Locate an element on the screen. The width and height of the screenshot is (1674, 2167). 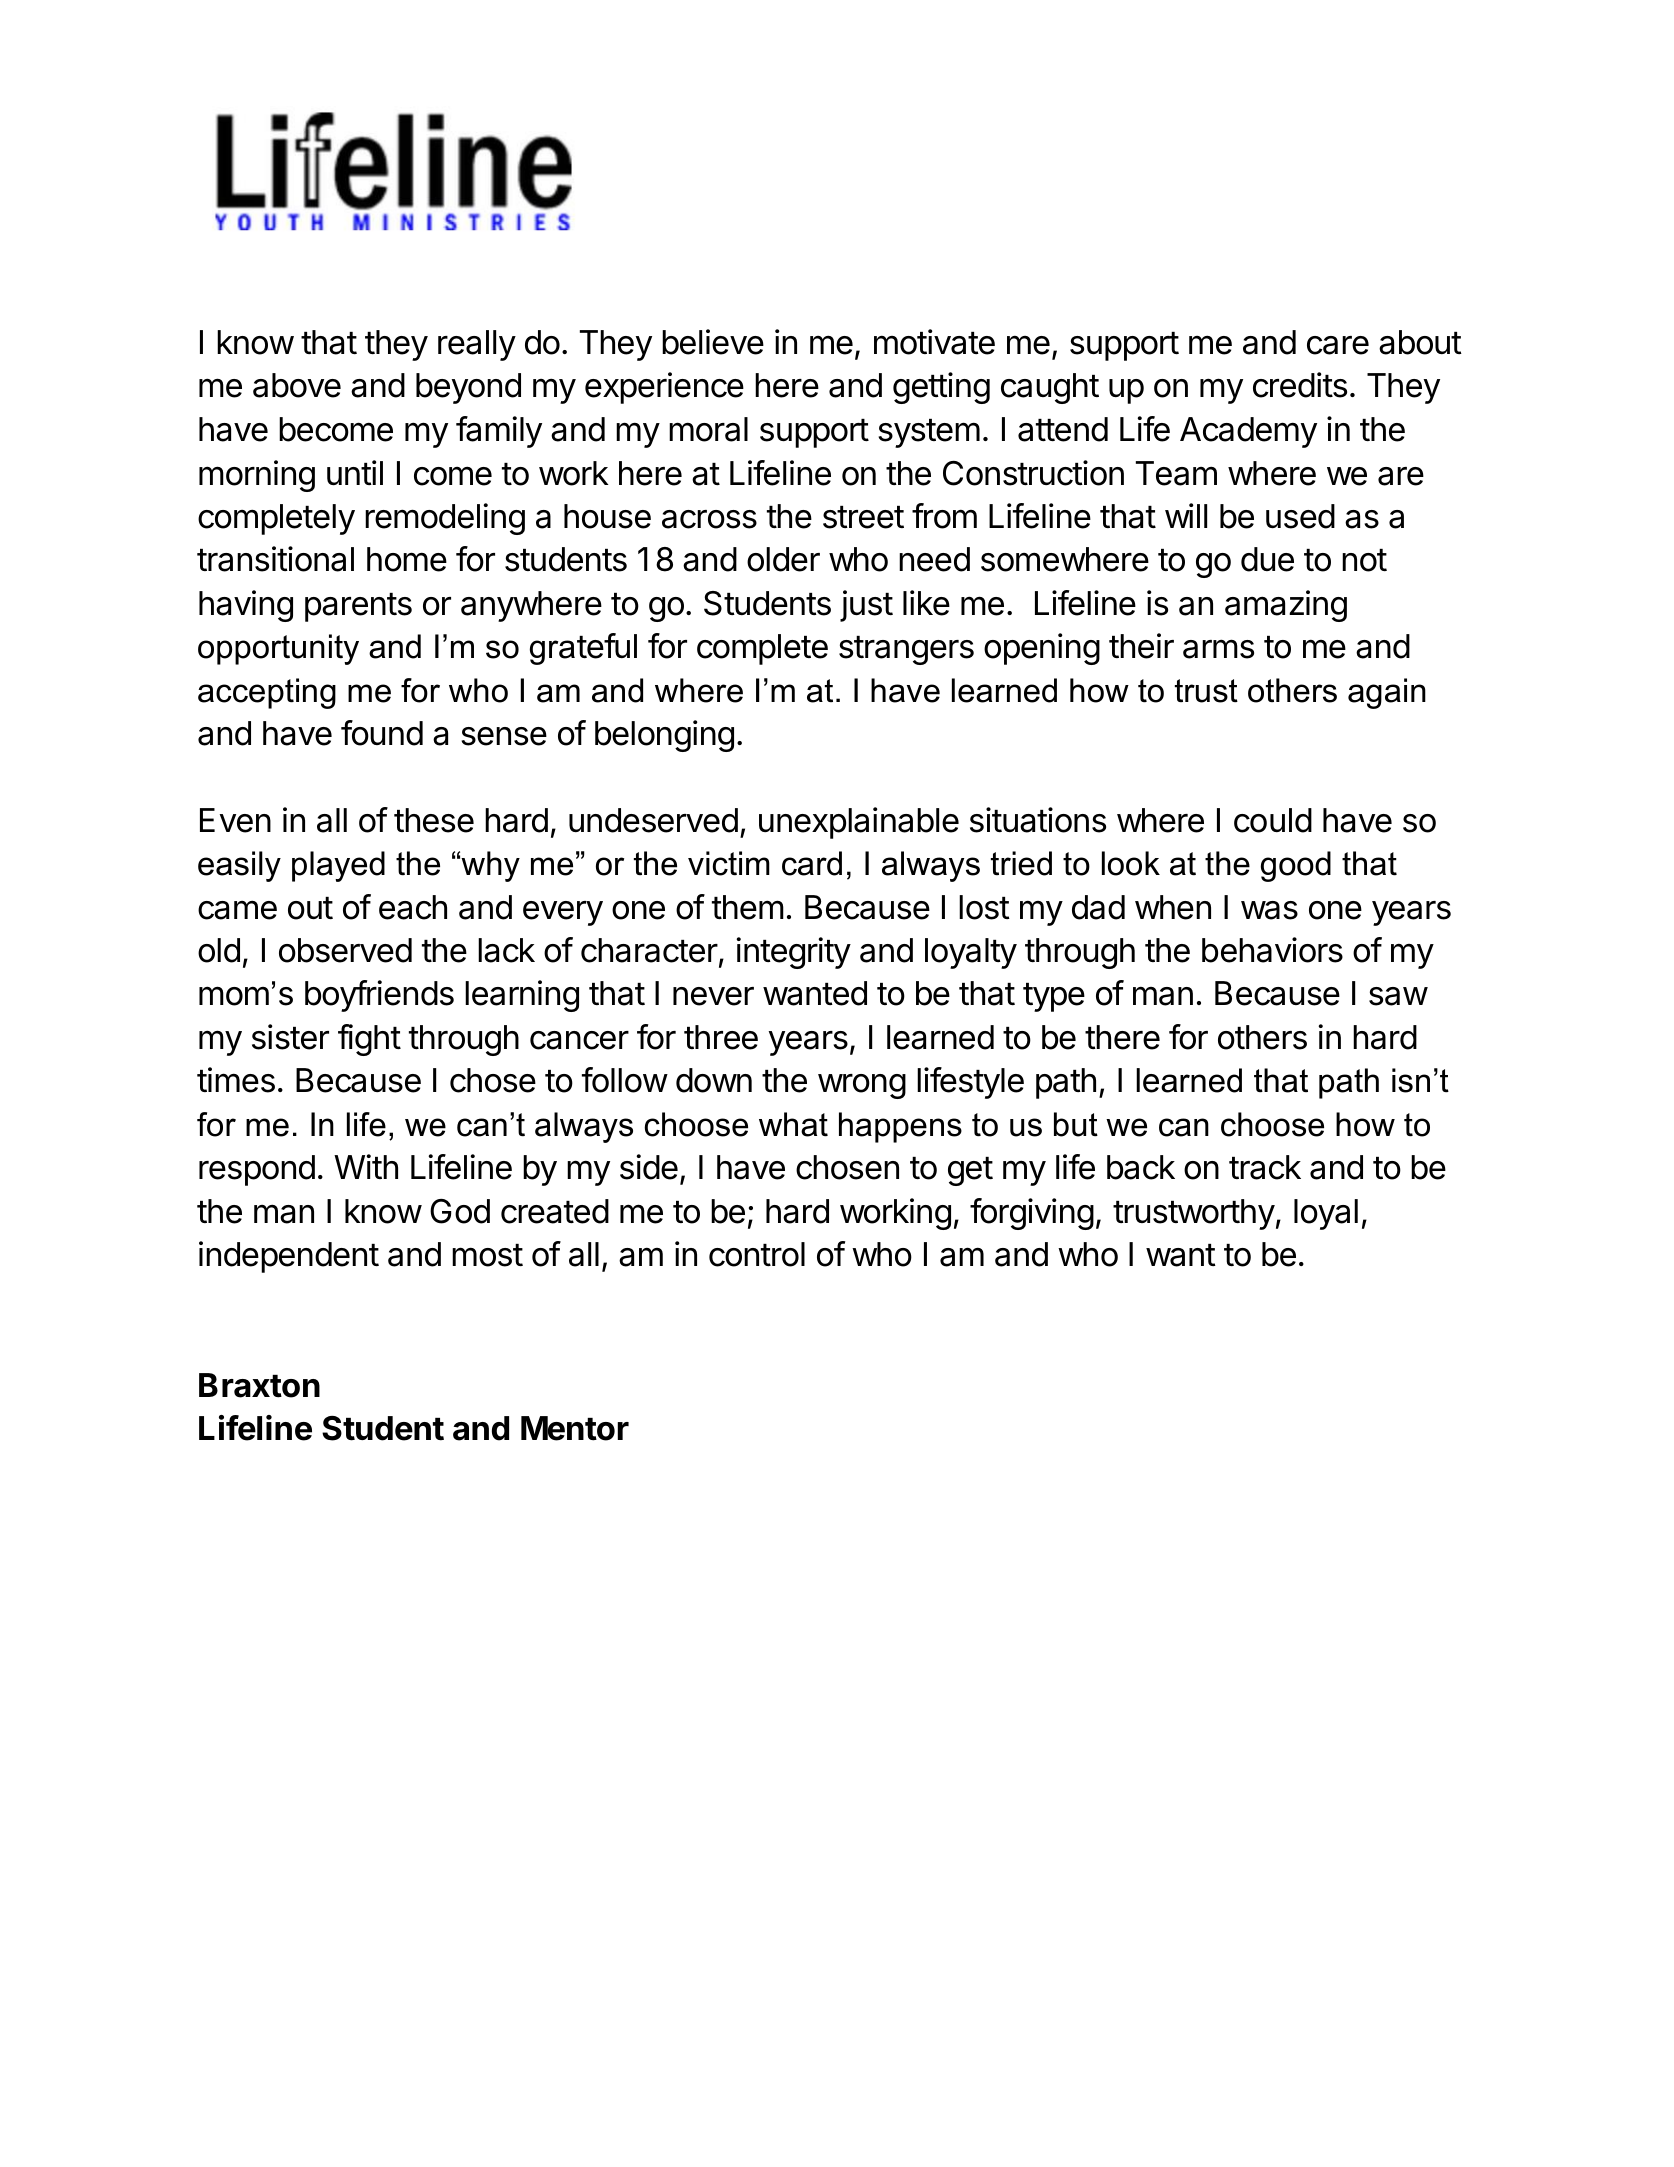
above is located at coordinates (297, 385).
